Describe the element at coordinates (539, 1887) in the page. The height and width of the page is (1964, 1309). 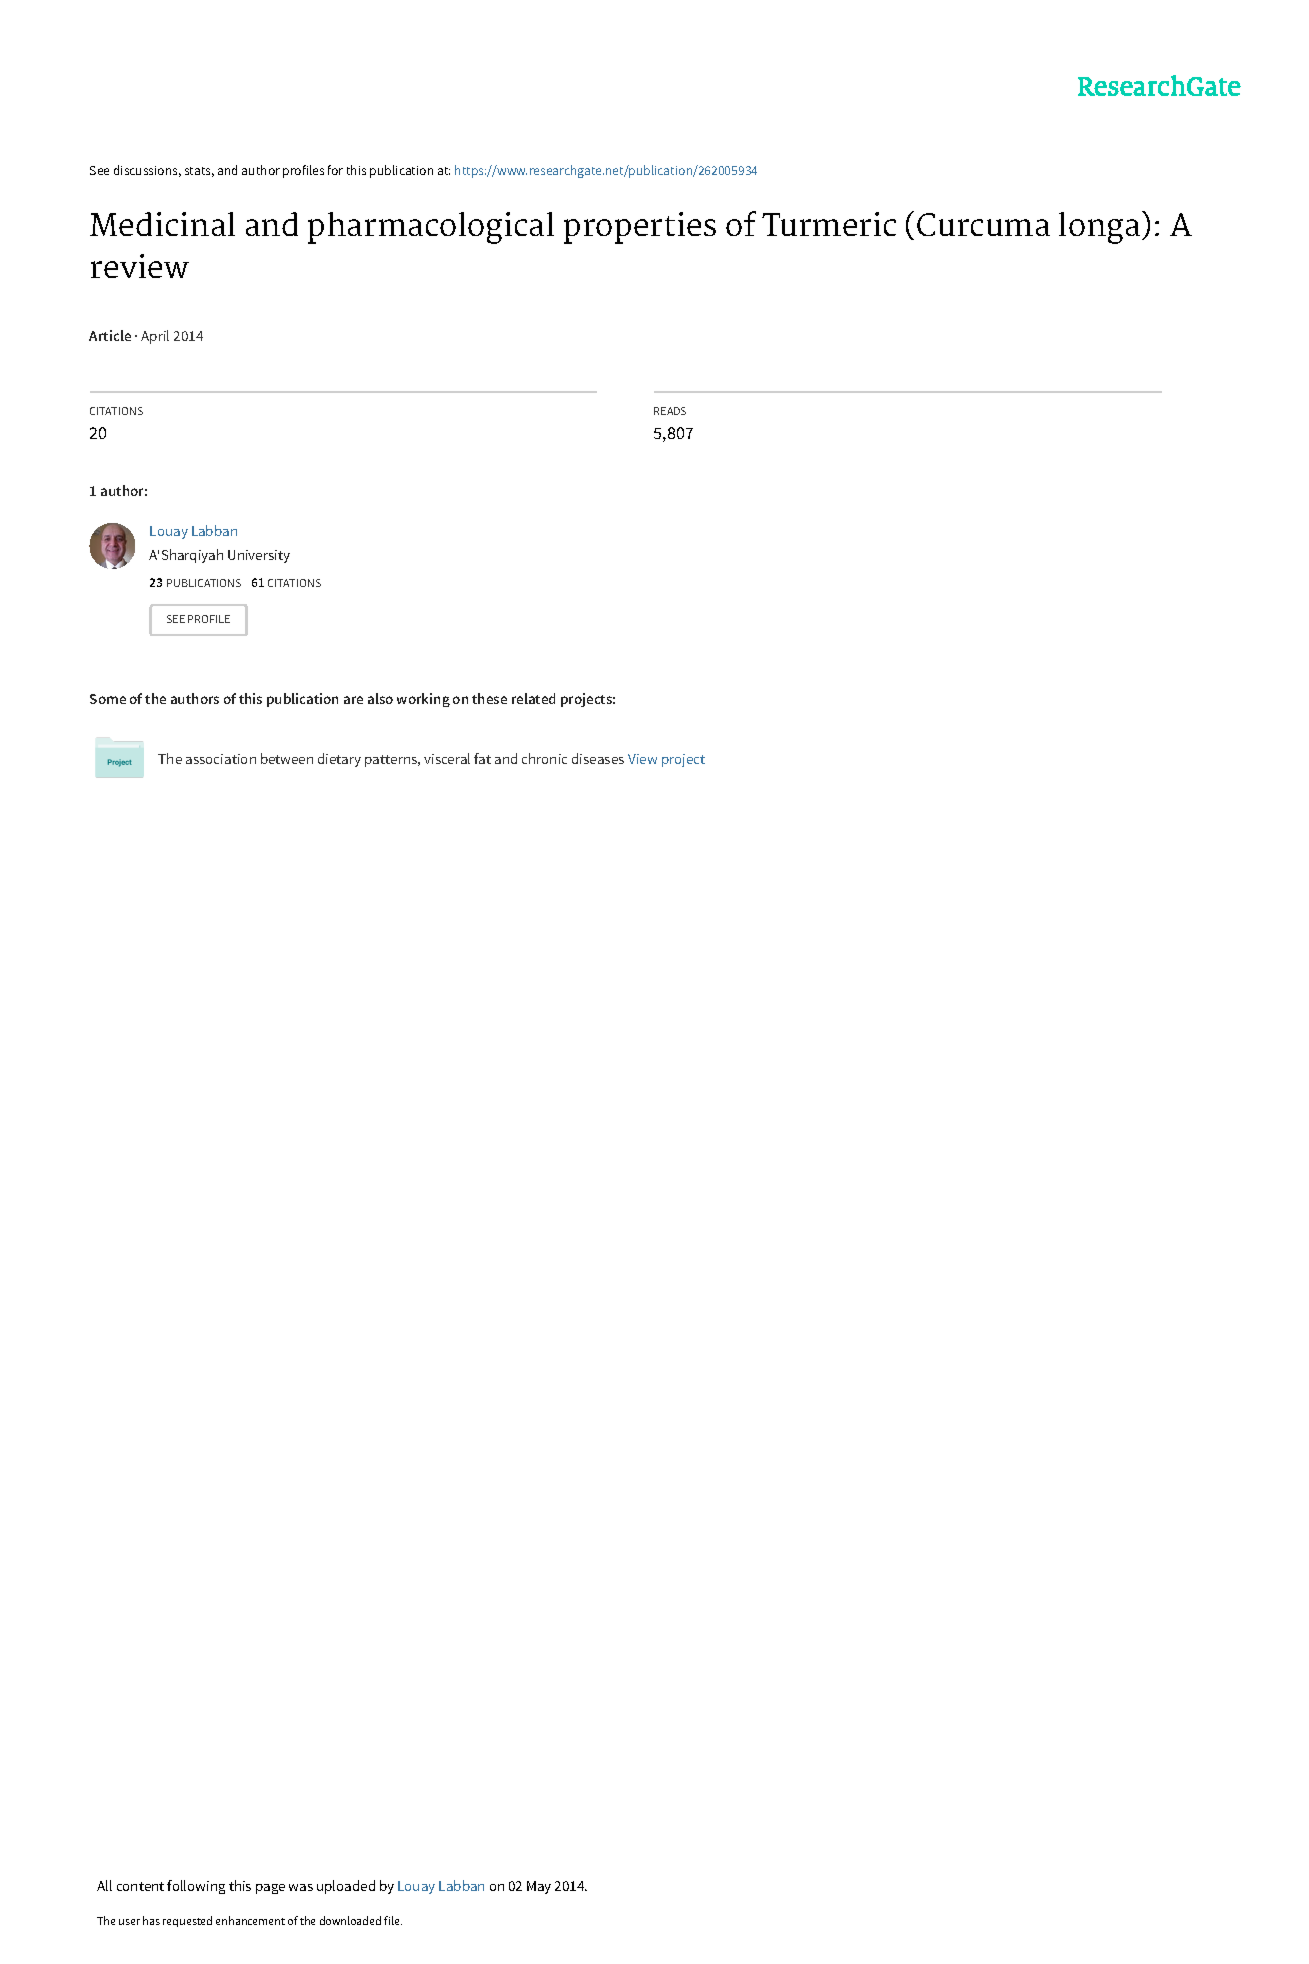
I see `May` at that location.
